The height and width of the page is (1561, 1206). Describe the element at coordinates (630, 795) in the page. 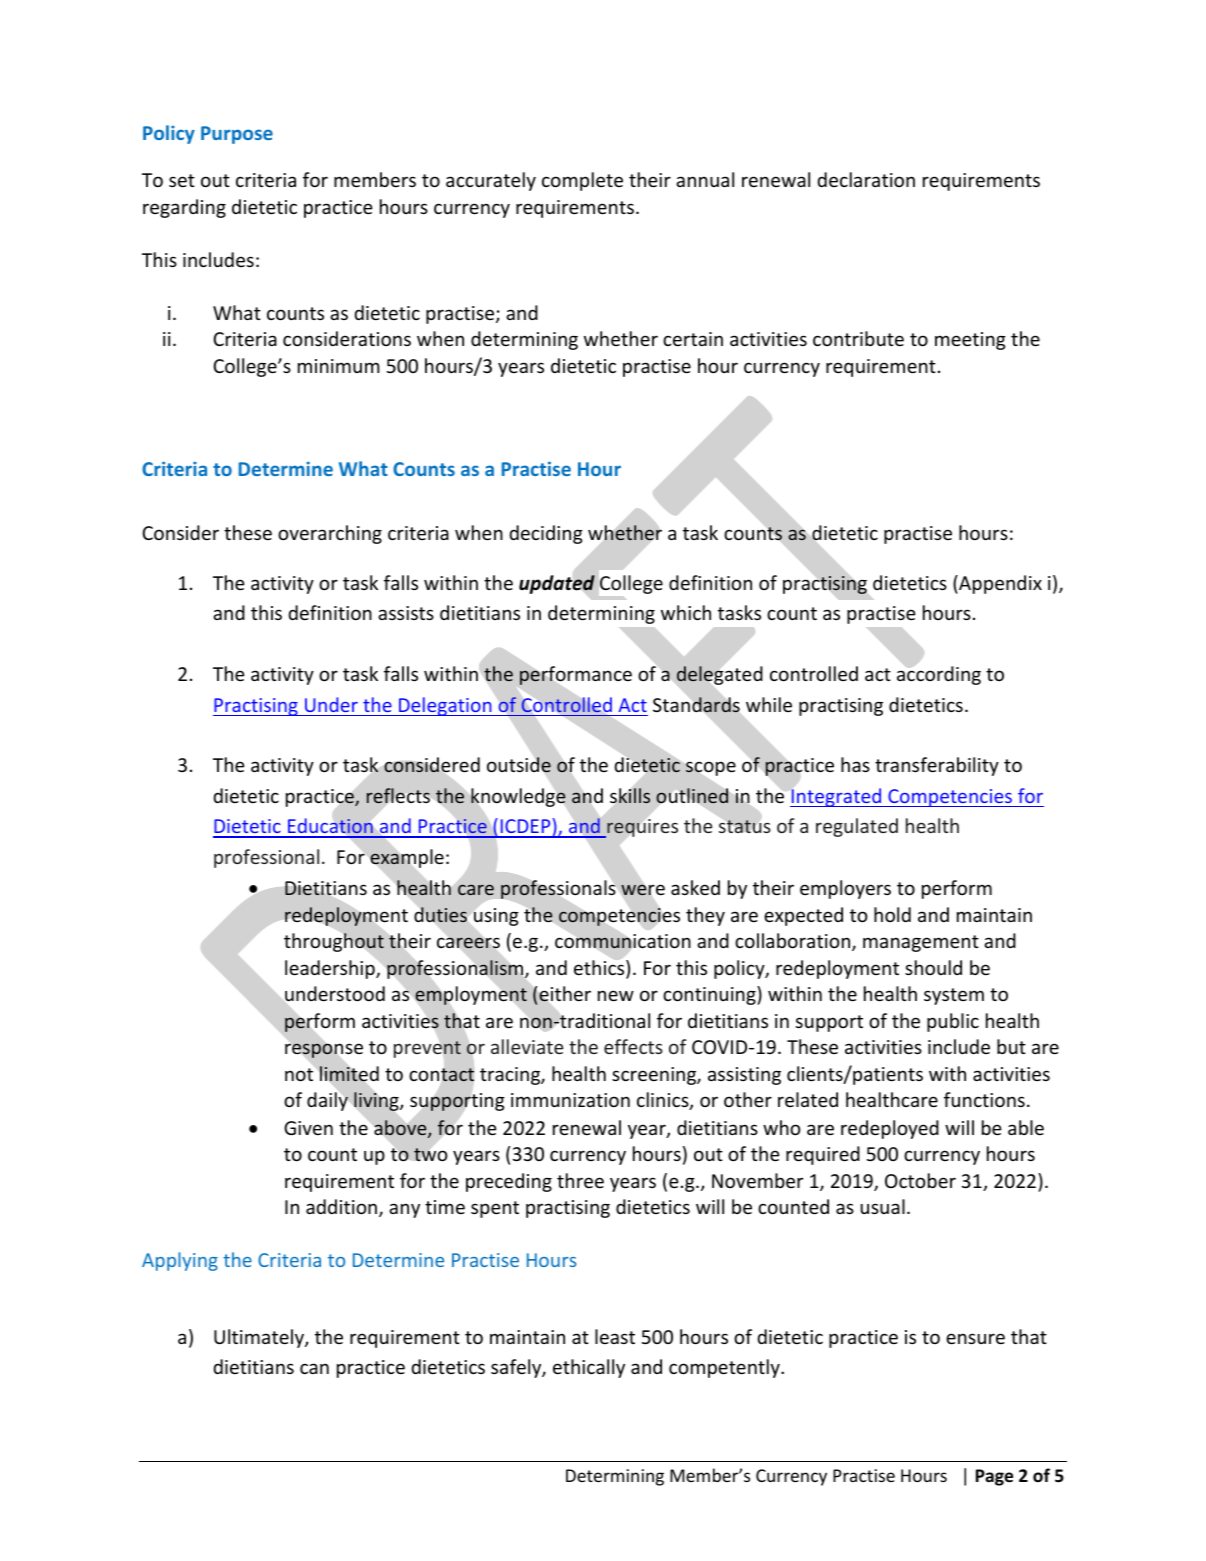

I see `skills` at that location.
